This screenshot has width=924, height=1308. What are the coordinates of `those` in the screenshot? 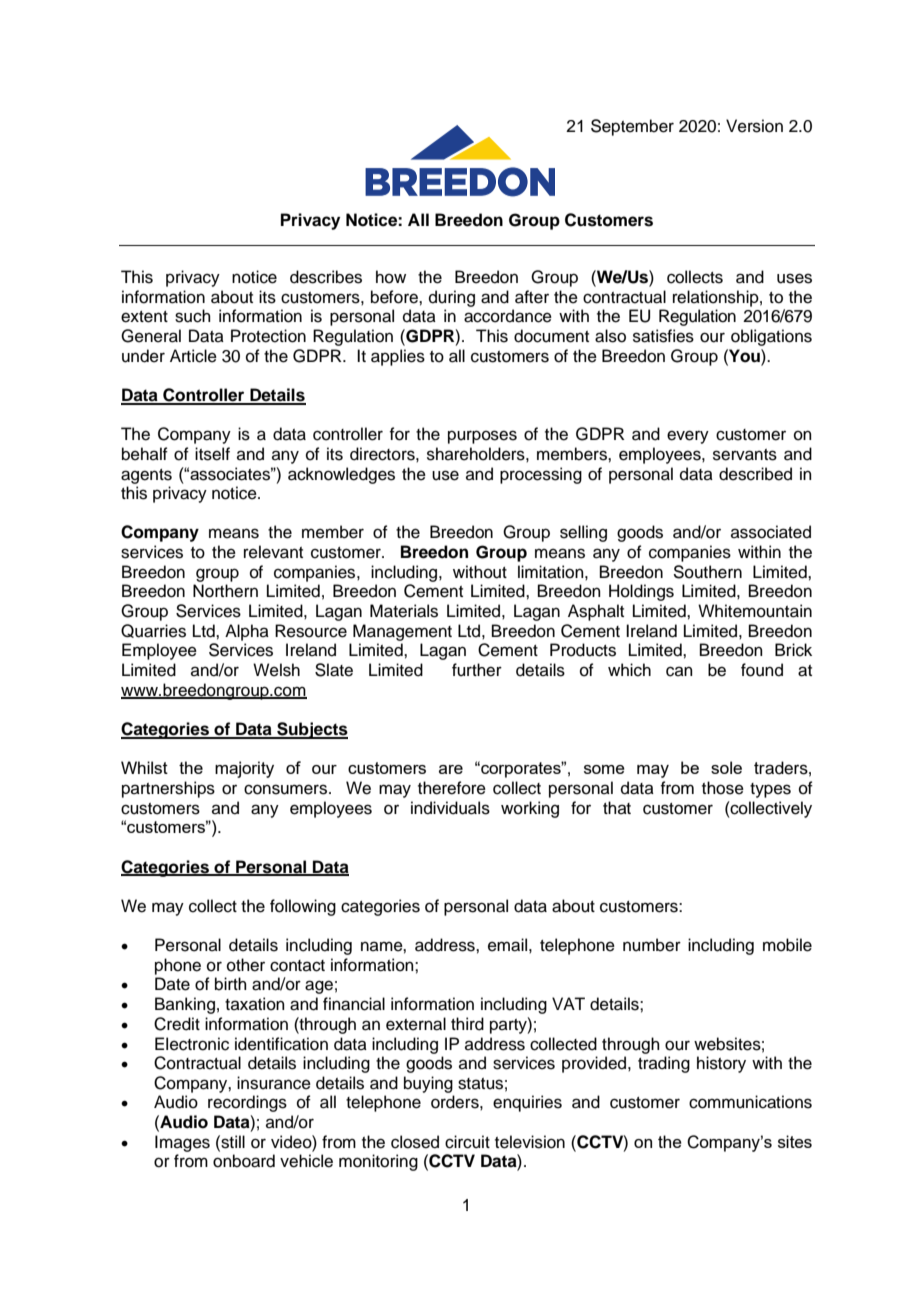 It's located at (723, 788).
